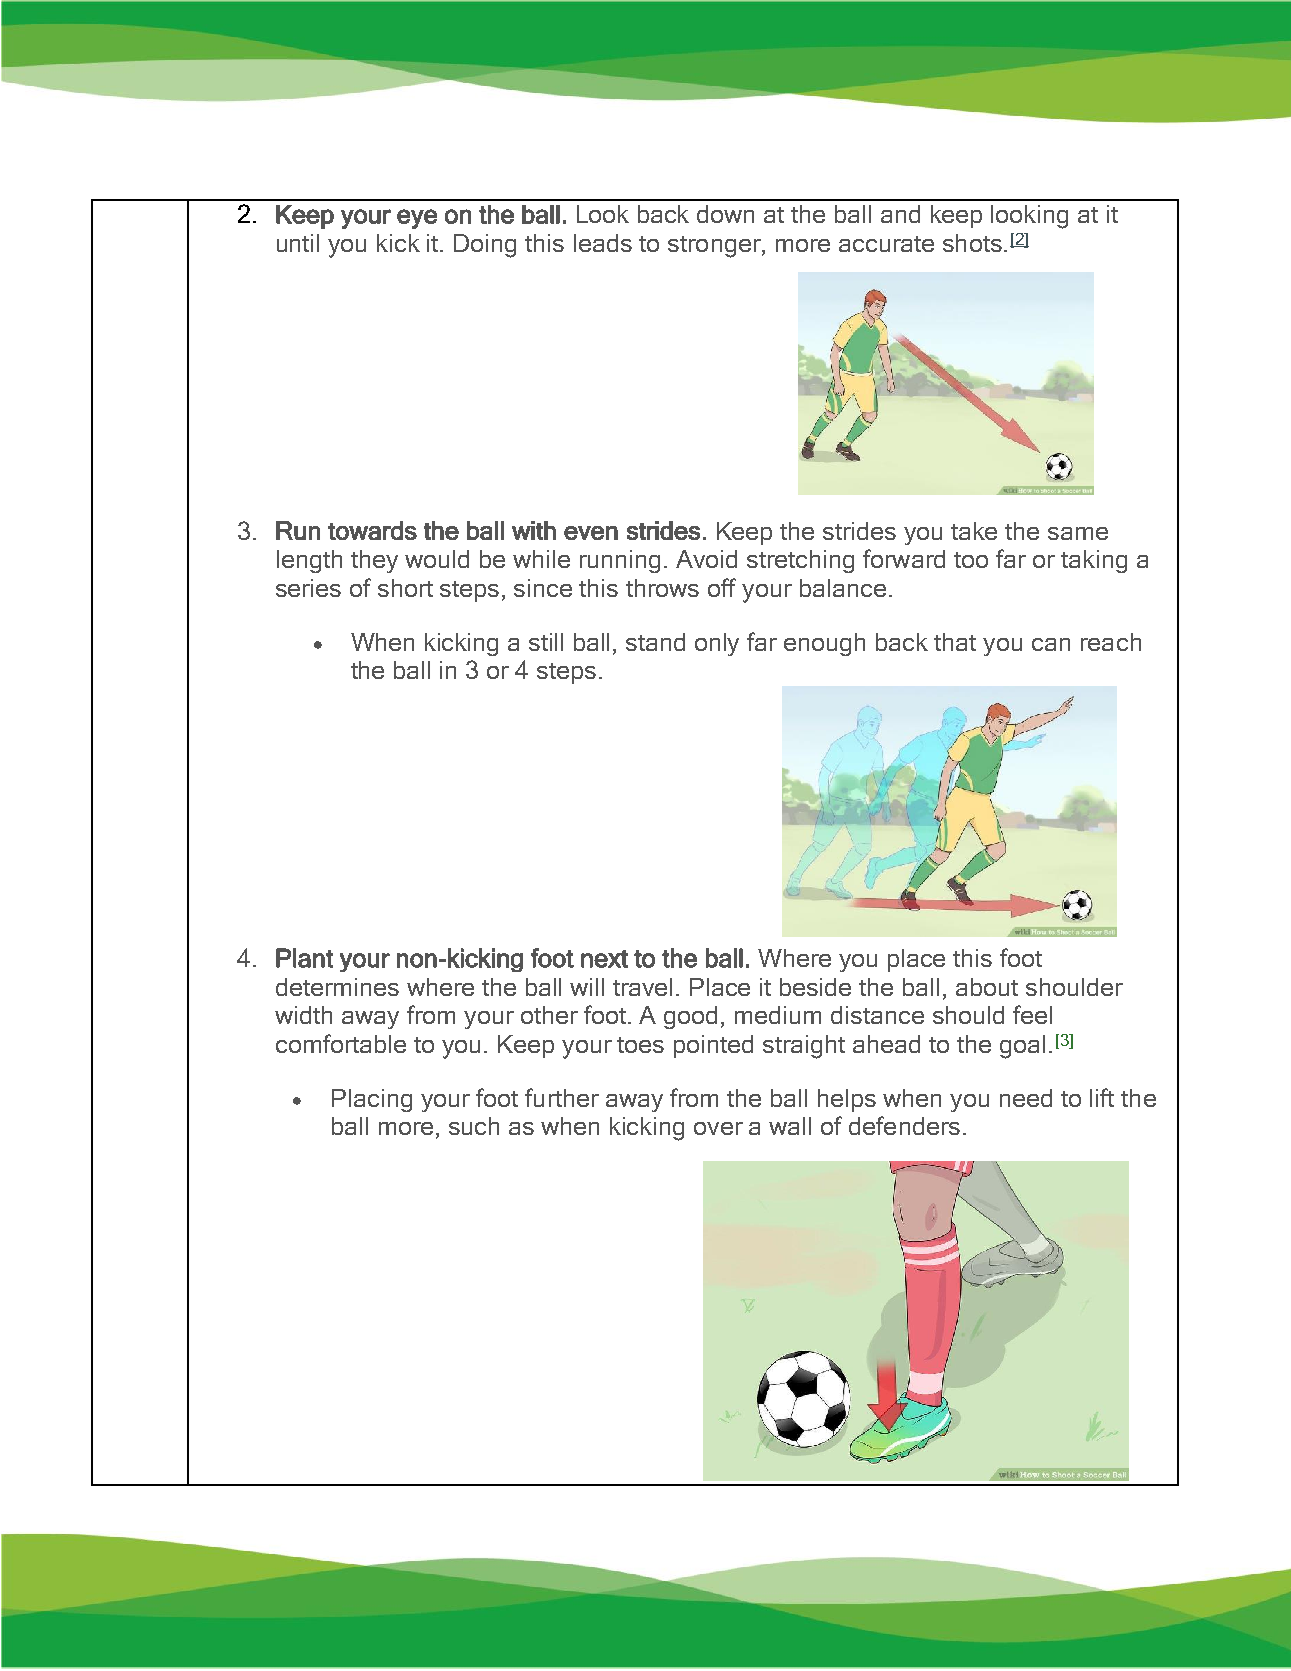 The image size is (1291, 1671). Describe the element at coordinates (1051, 644) in the image. I see `can` at that location.
